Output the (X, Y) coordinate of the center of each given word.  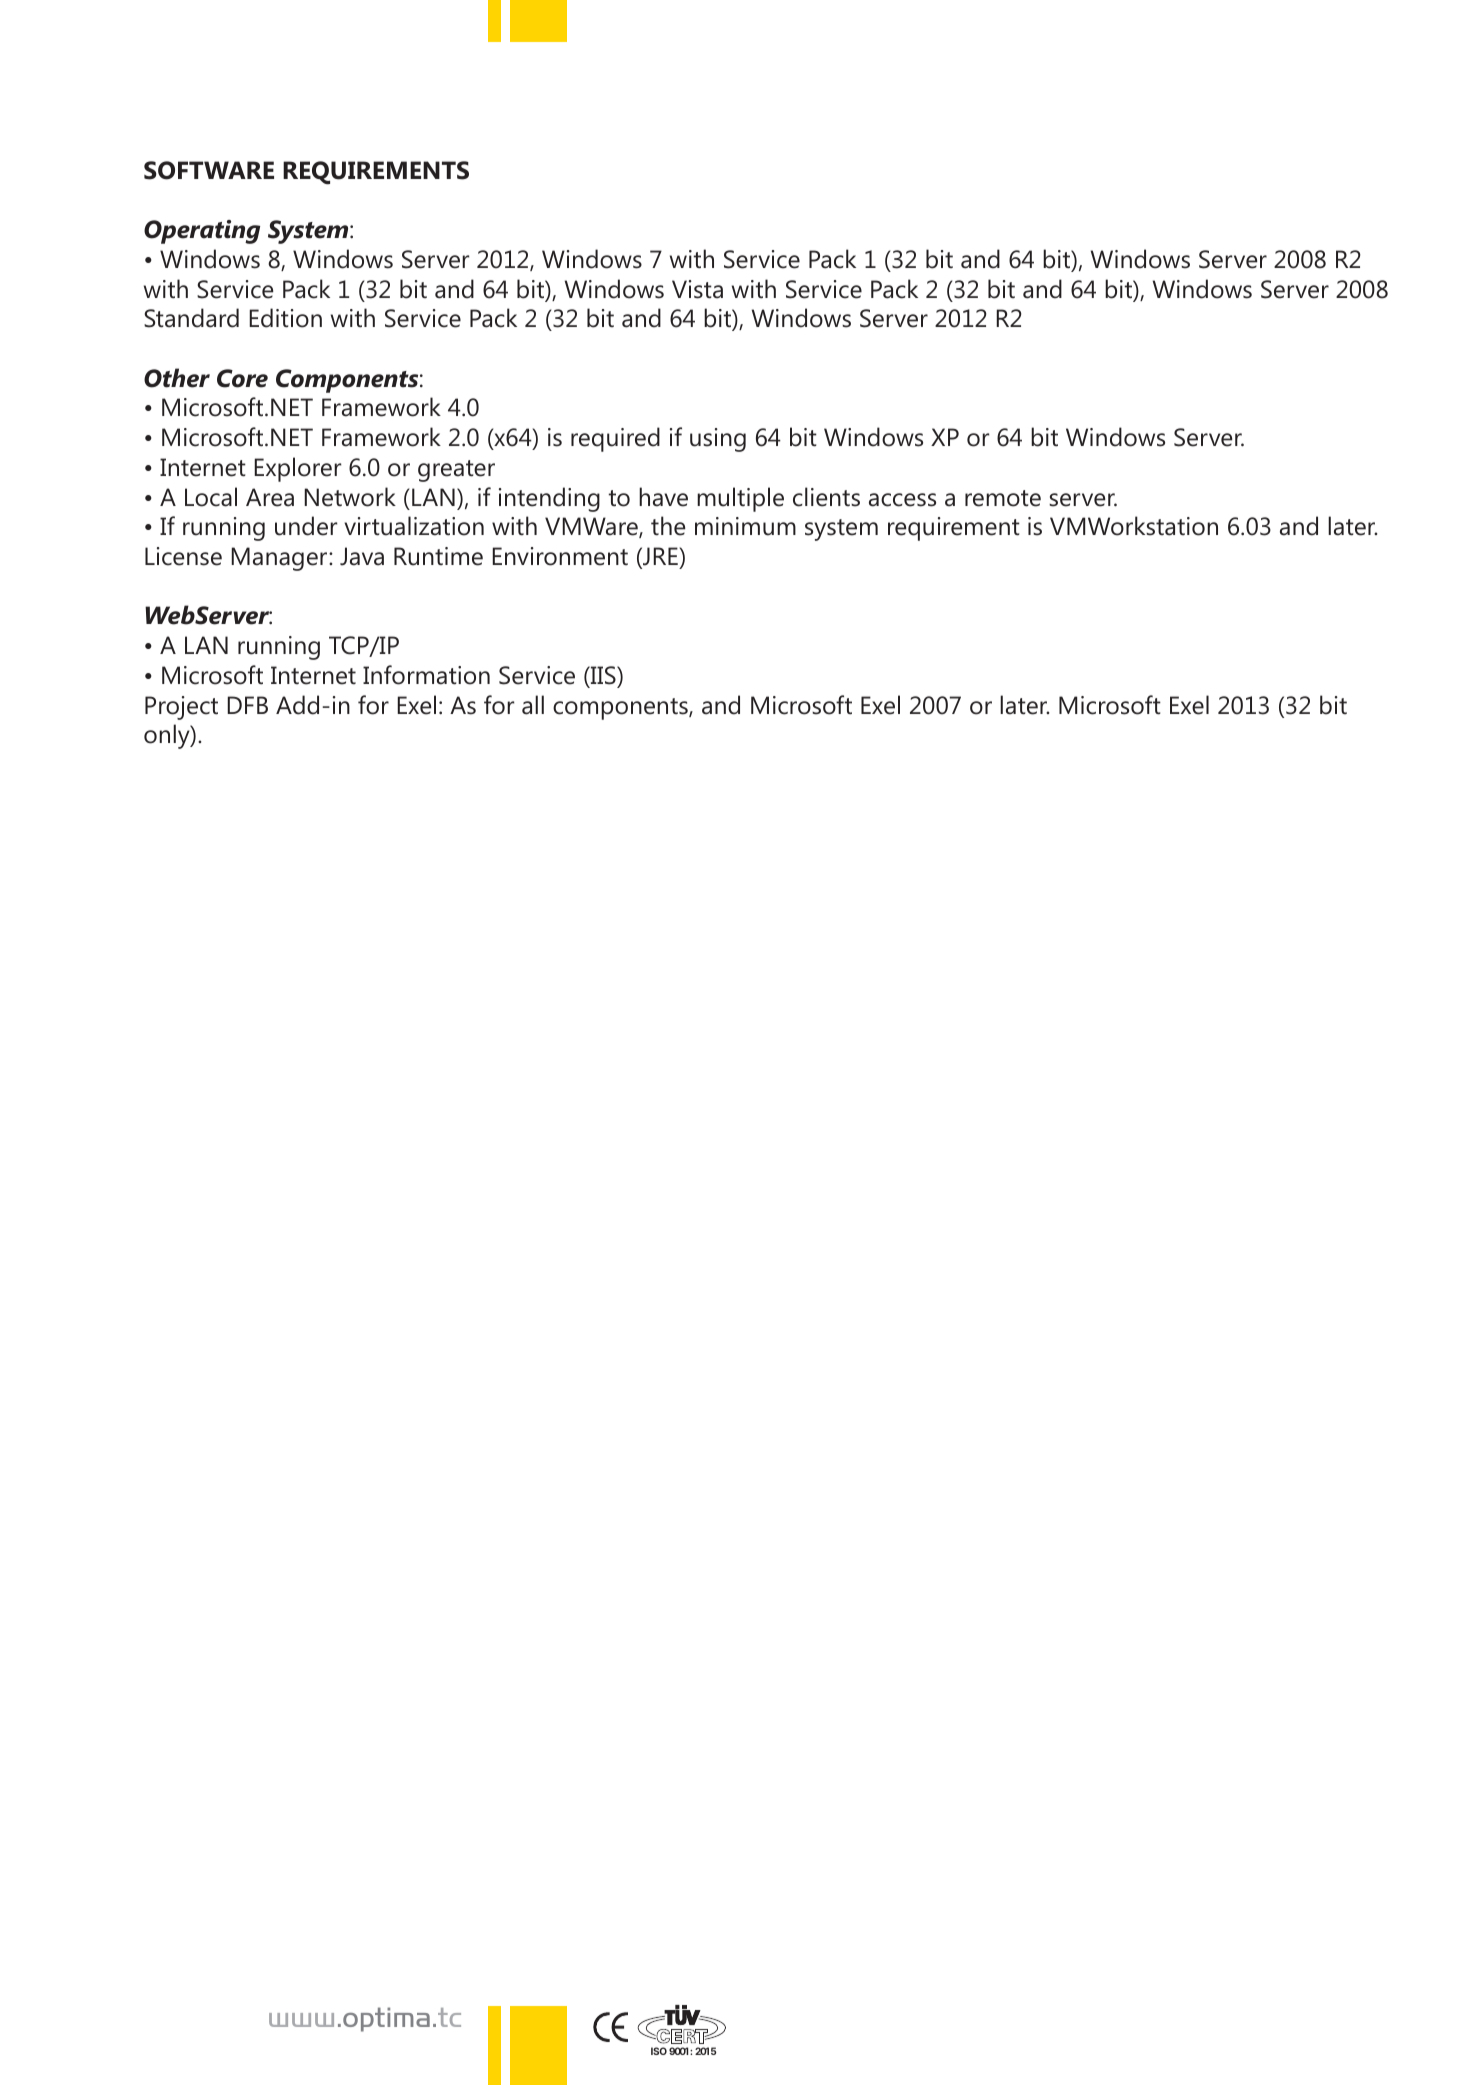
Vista (697, 289)
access (902, 500)
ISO (659, 2051)
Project (181, 708)
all (533, 705)
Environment (560, 556)
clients (826, 497)
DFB (247, 705)
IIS (603, 675)
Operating (202, 232)
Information (426, 675)
